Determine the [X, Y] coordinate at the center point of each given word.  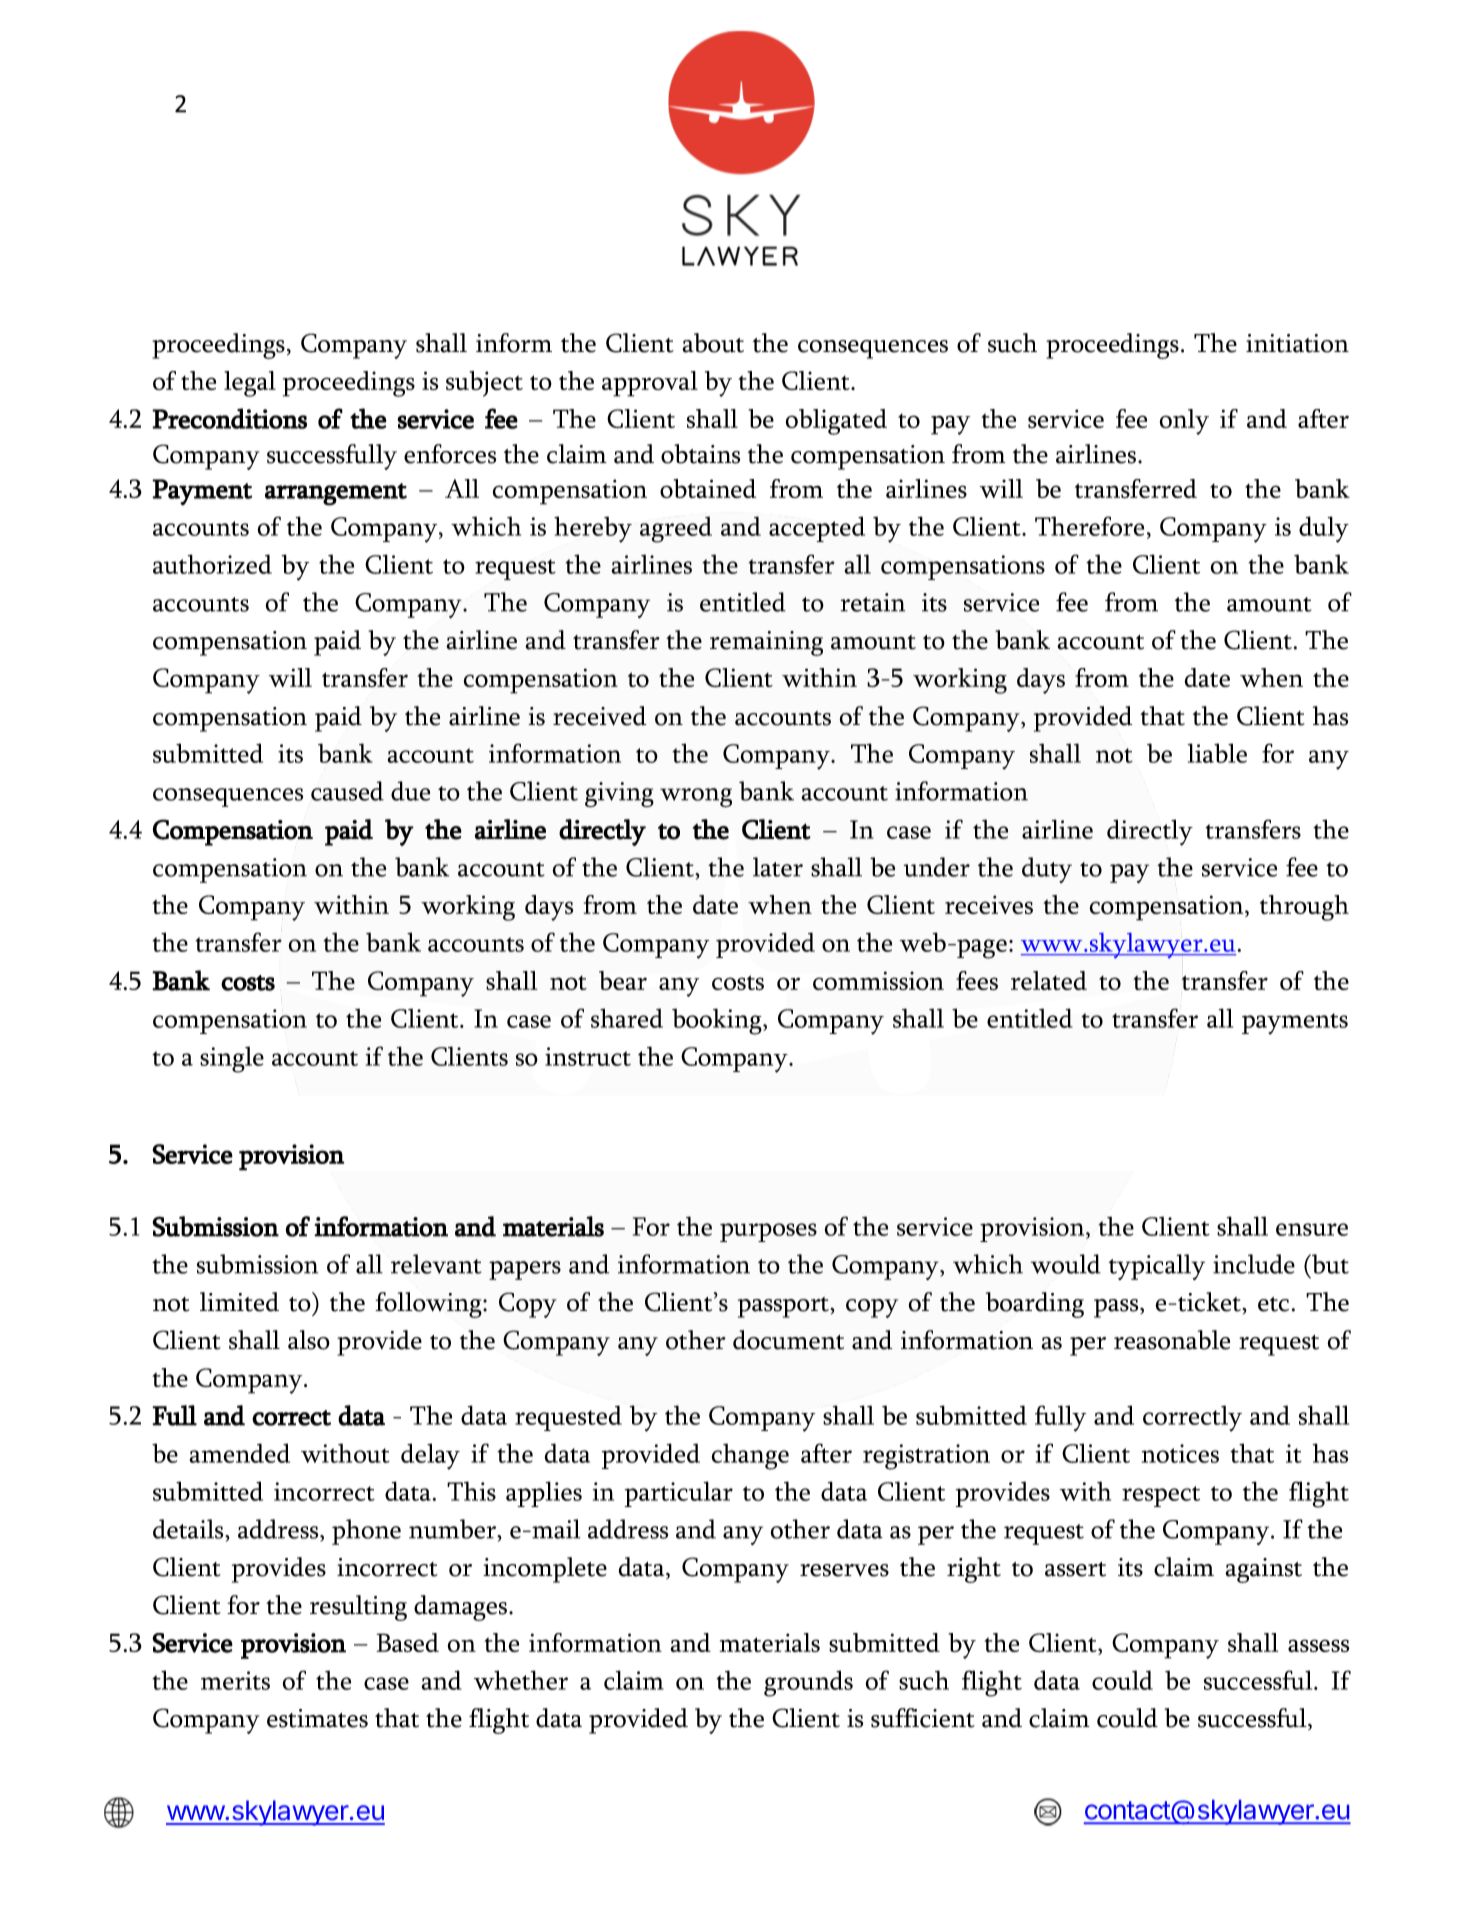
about [713, 343]
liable [1217, 753]
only [1184, 422]
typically [1157, 1267]
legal [250, 384]
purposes [768, 1232]
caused [347, 791]
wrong [696, 798]
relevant [436, 1264]
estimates [317, 1718]
